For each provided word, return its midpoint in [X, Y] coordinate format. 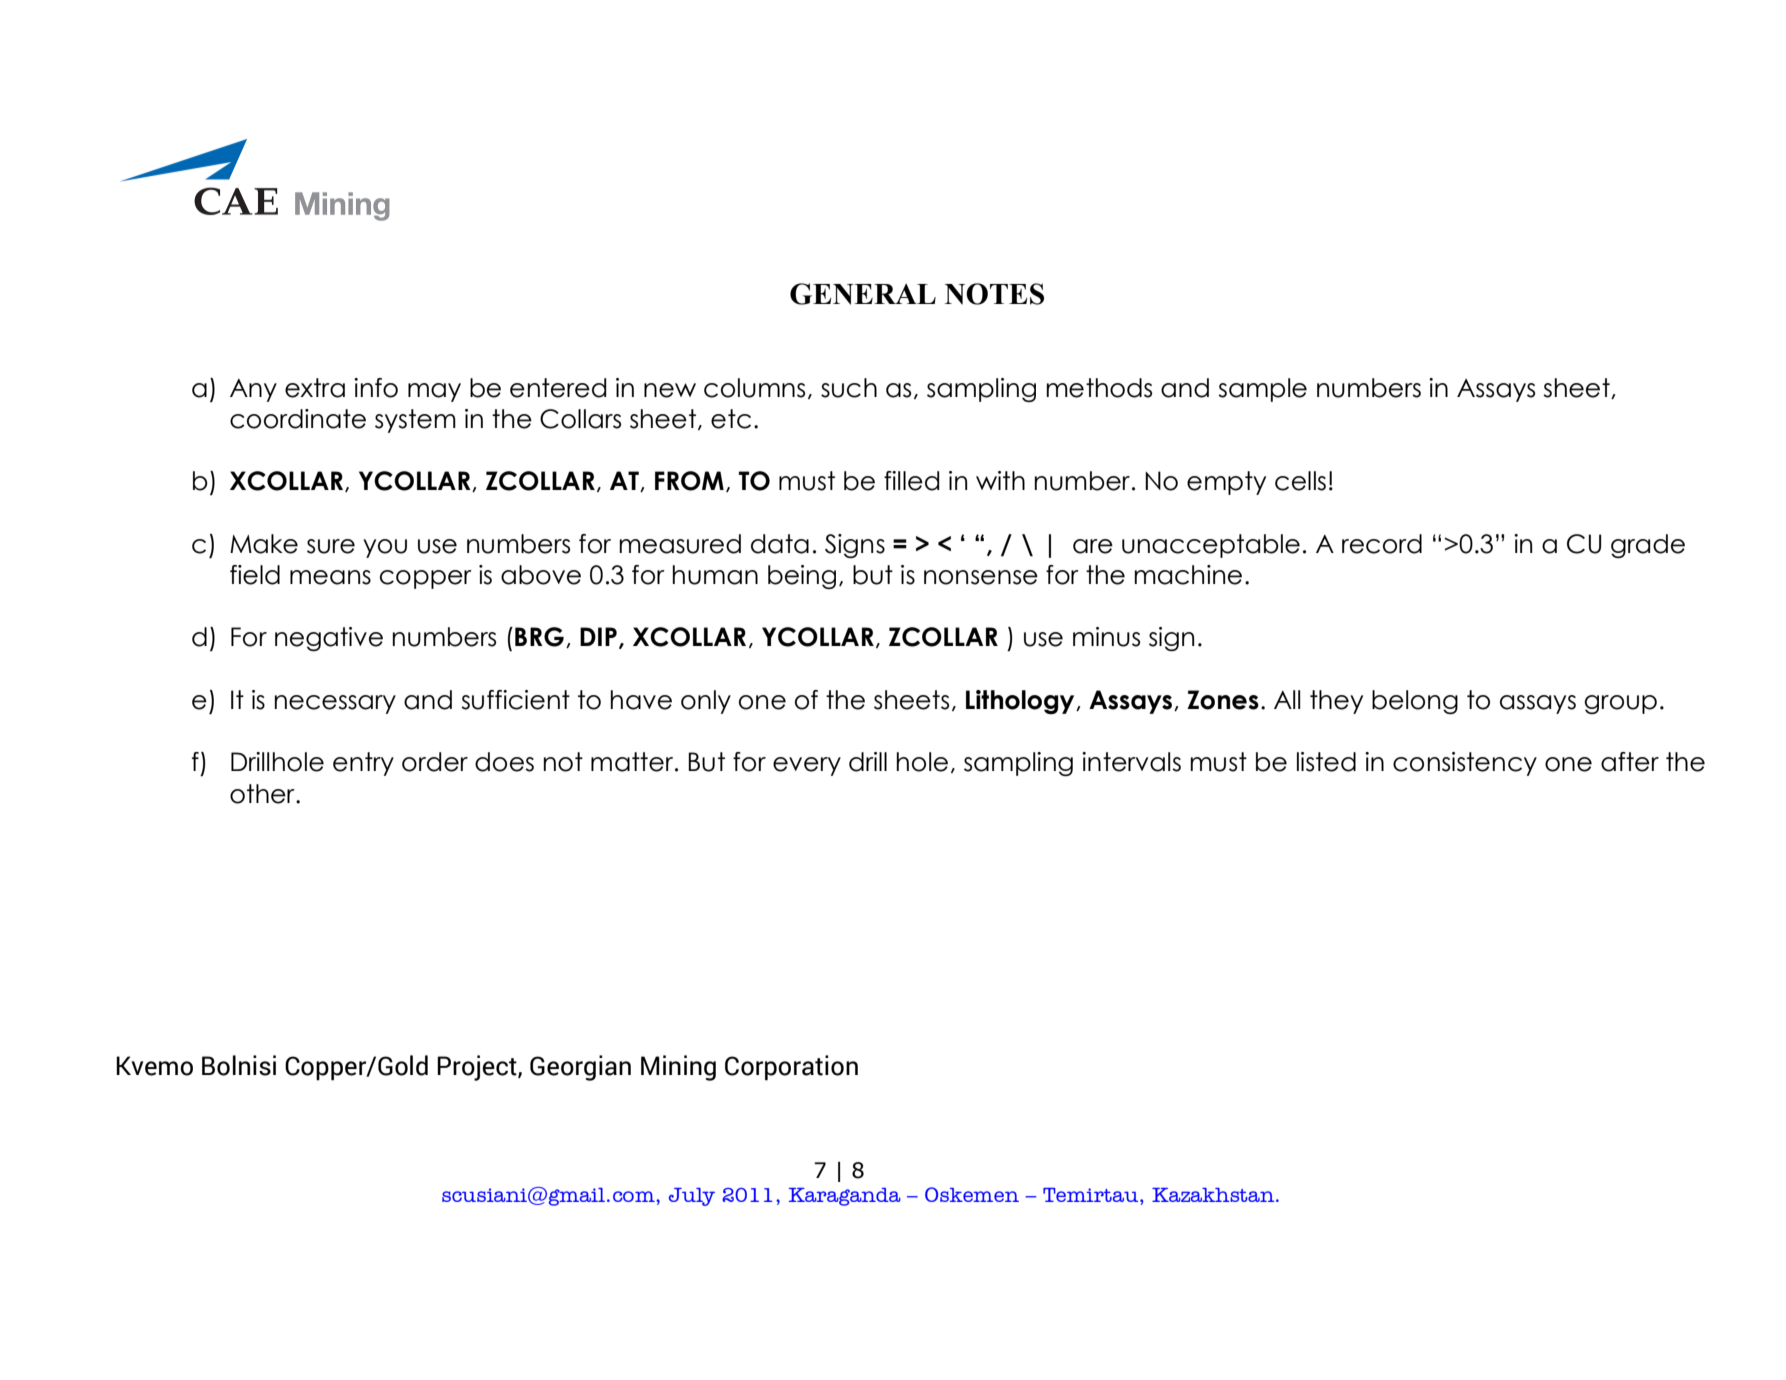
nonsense [981, 577]
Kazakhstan [1214, 1195]
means [330, 577]
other [263, 794]
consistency [1465, 764]
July [692, 1197]
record [1382, 544]
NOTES [994, 294]
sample [1262, 390]
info [376, 388]
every [807, 766]
